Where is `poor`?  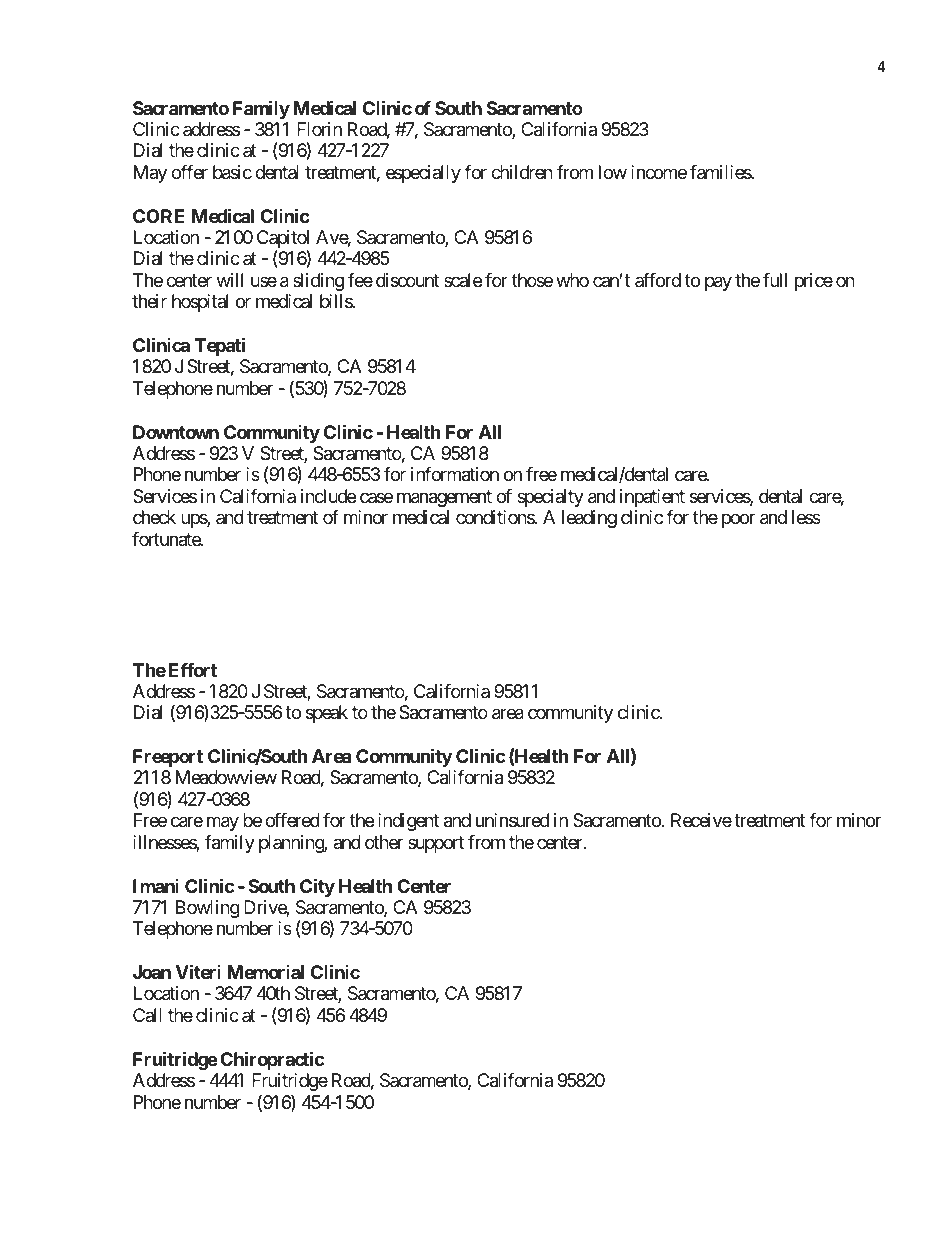 poor is located at coordinates (738, 521).
